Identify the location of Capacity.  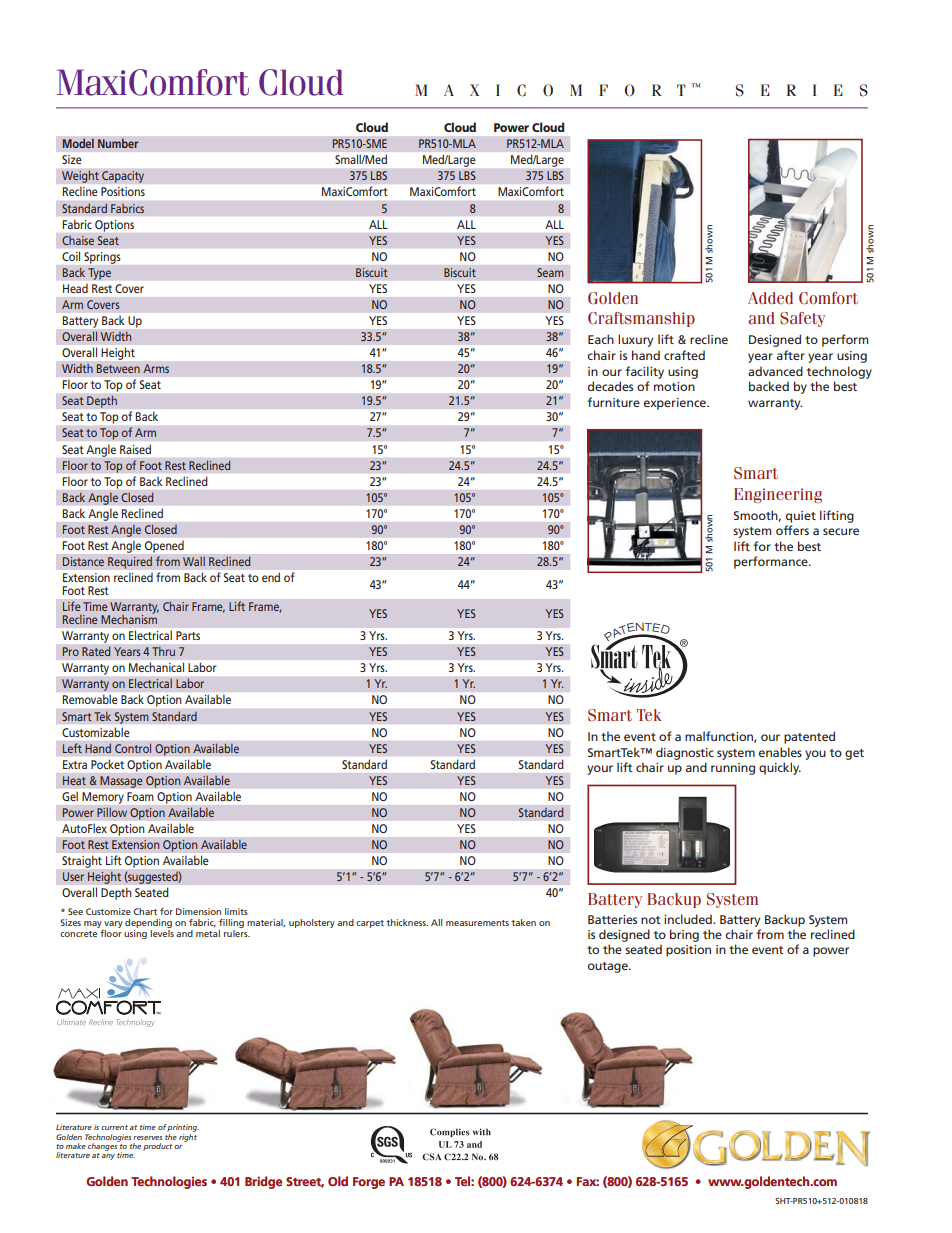
(122, 176).
